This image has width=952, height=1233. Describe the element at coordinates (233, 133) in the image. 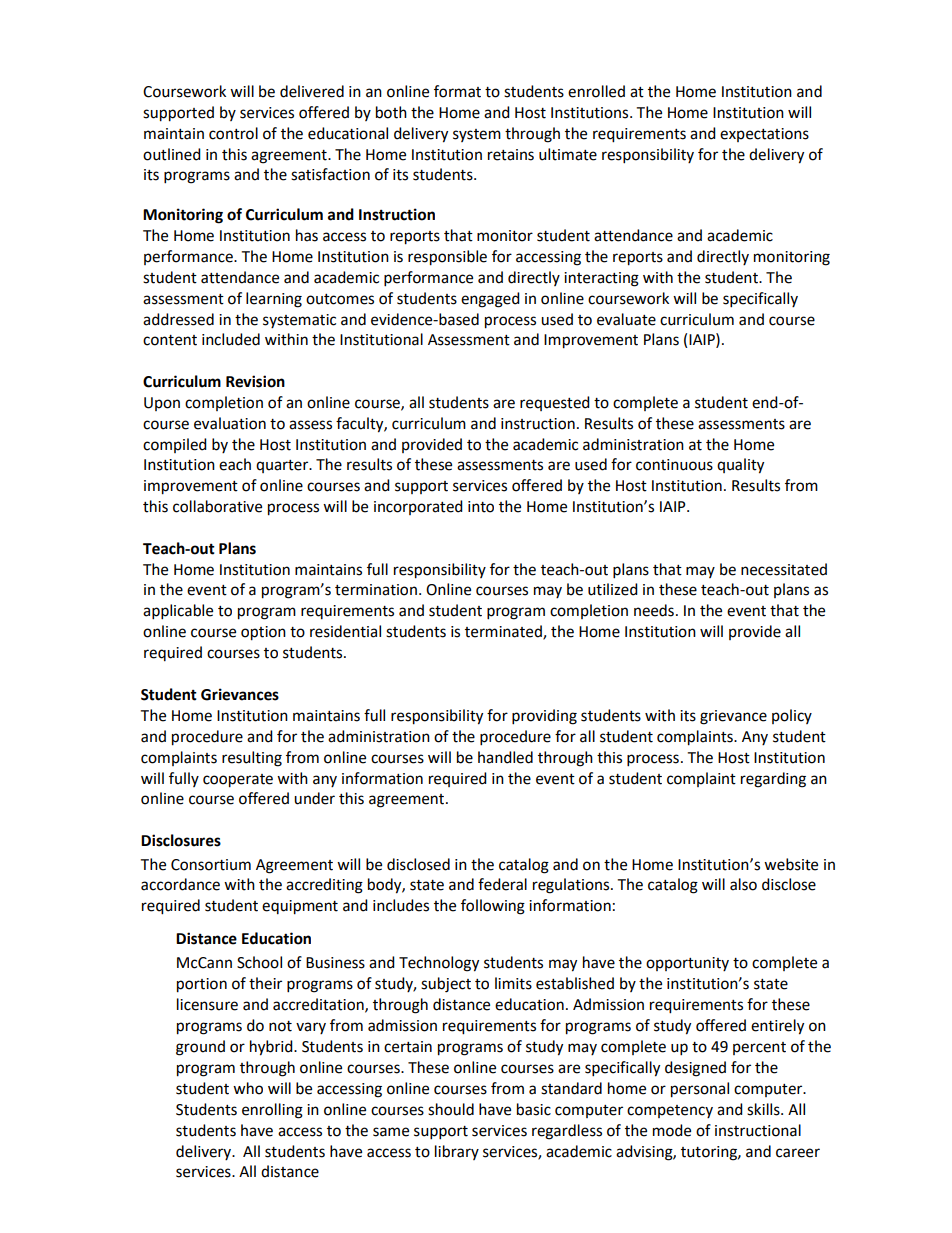

I see `control` at that location.
